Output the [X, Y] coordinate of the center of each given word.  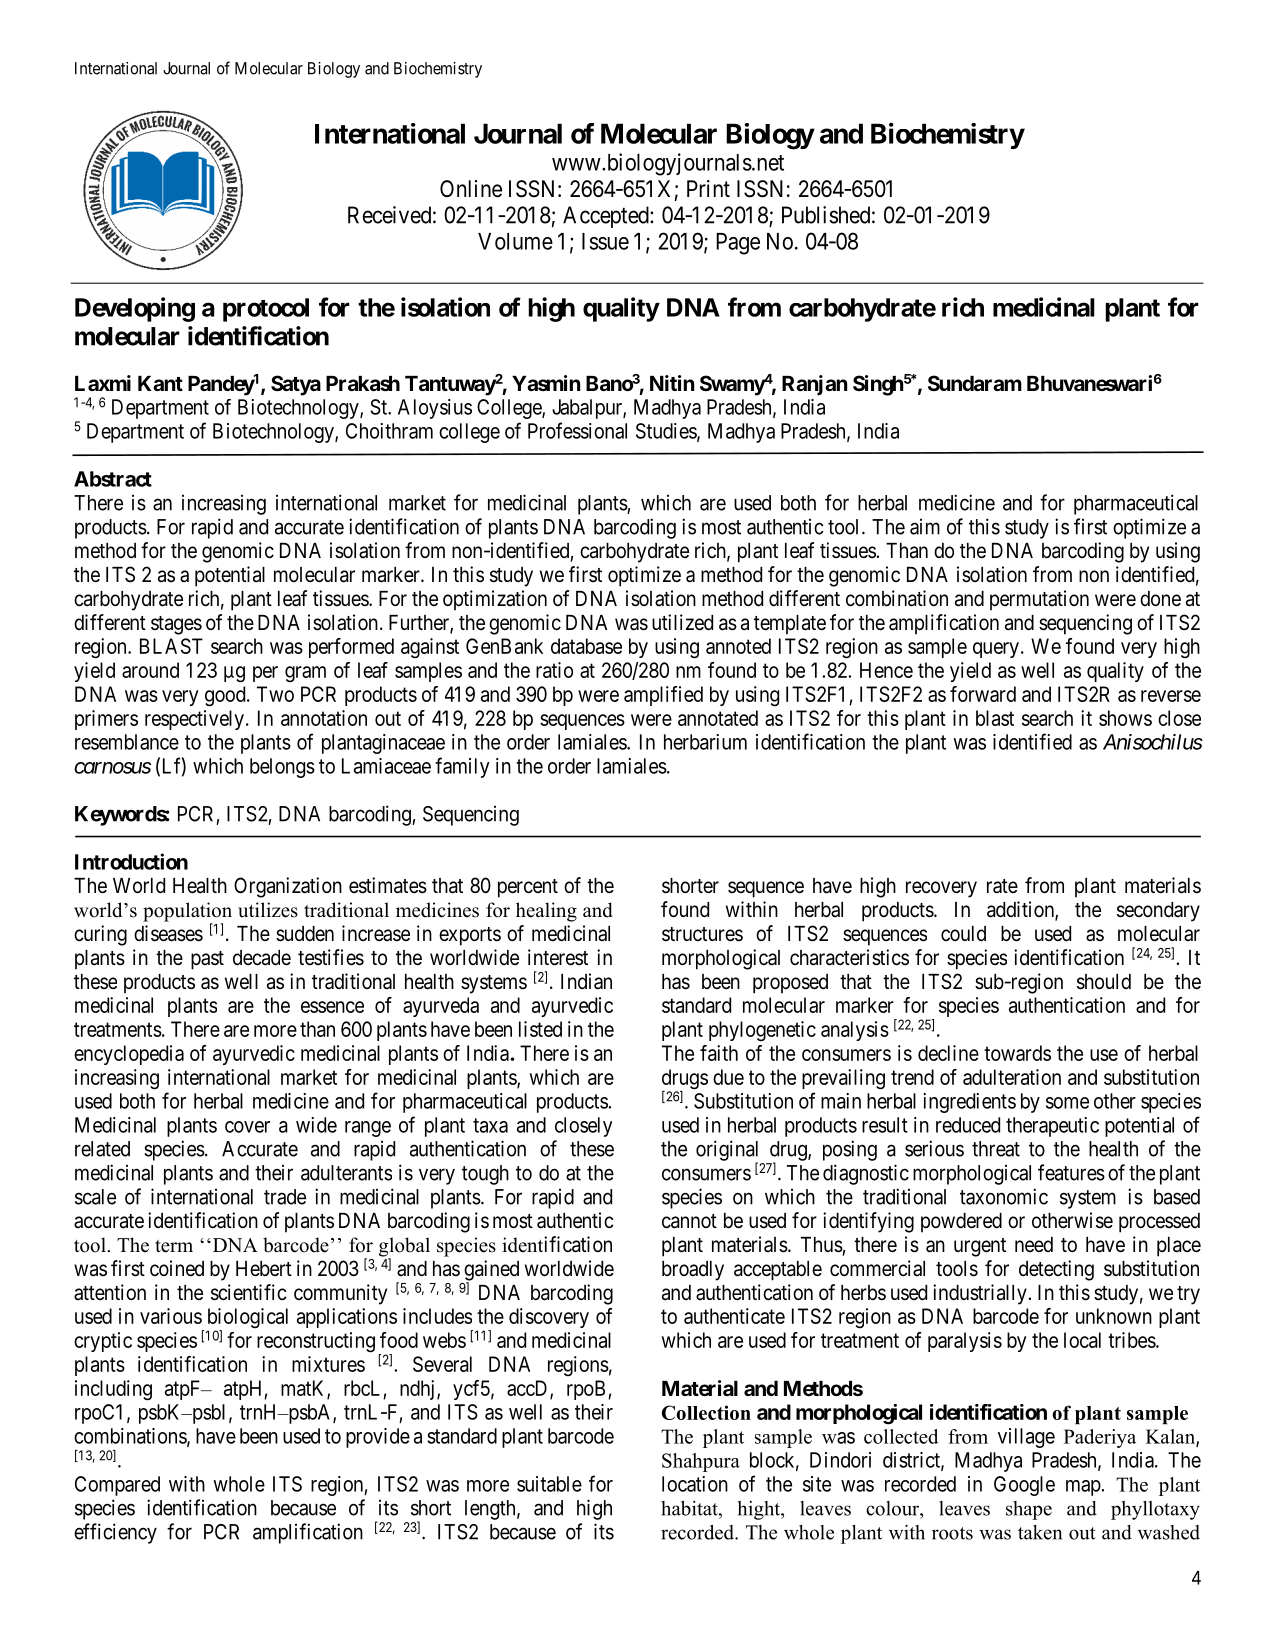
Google [1024, 1486]
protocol [266, 310]
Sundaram [975, 383]
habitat [690, 1508]
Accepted [607, 217]
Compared [117, 1486]
